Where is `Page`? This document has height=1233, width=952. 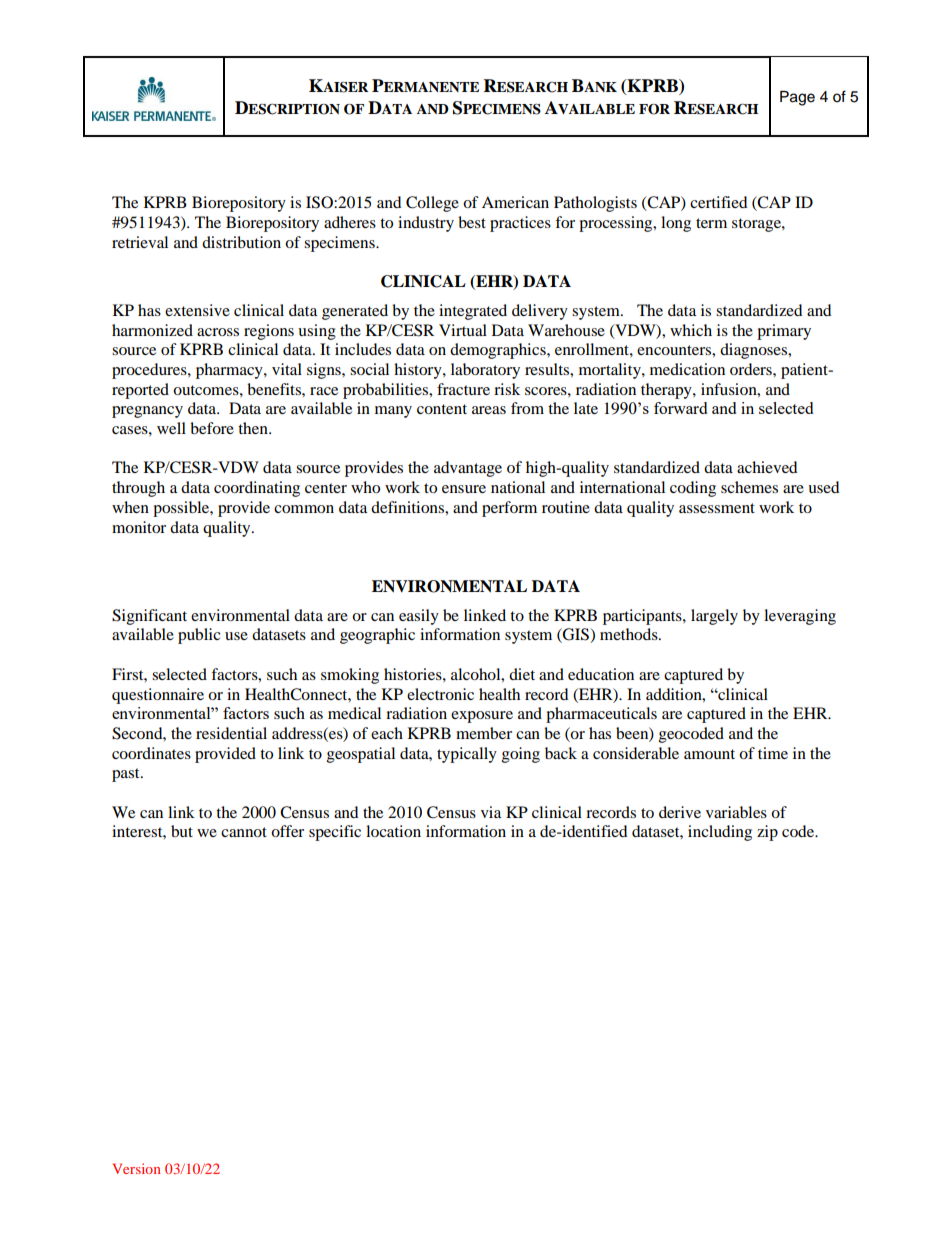
Page is located at coordinates (797, 98).
